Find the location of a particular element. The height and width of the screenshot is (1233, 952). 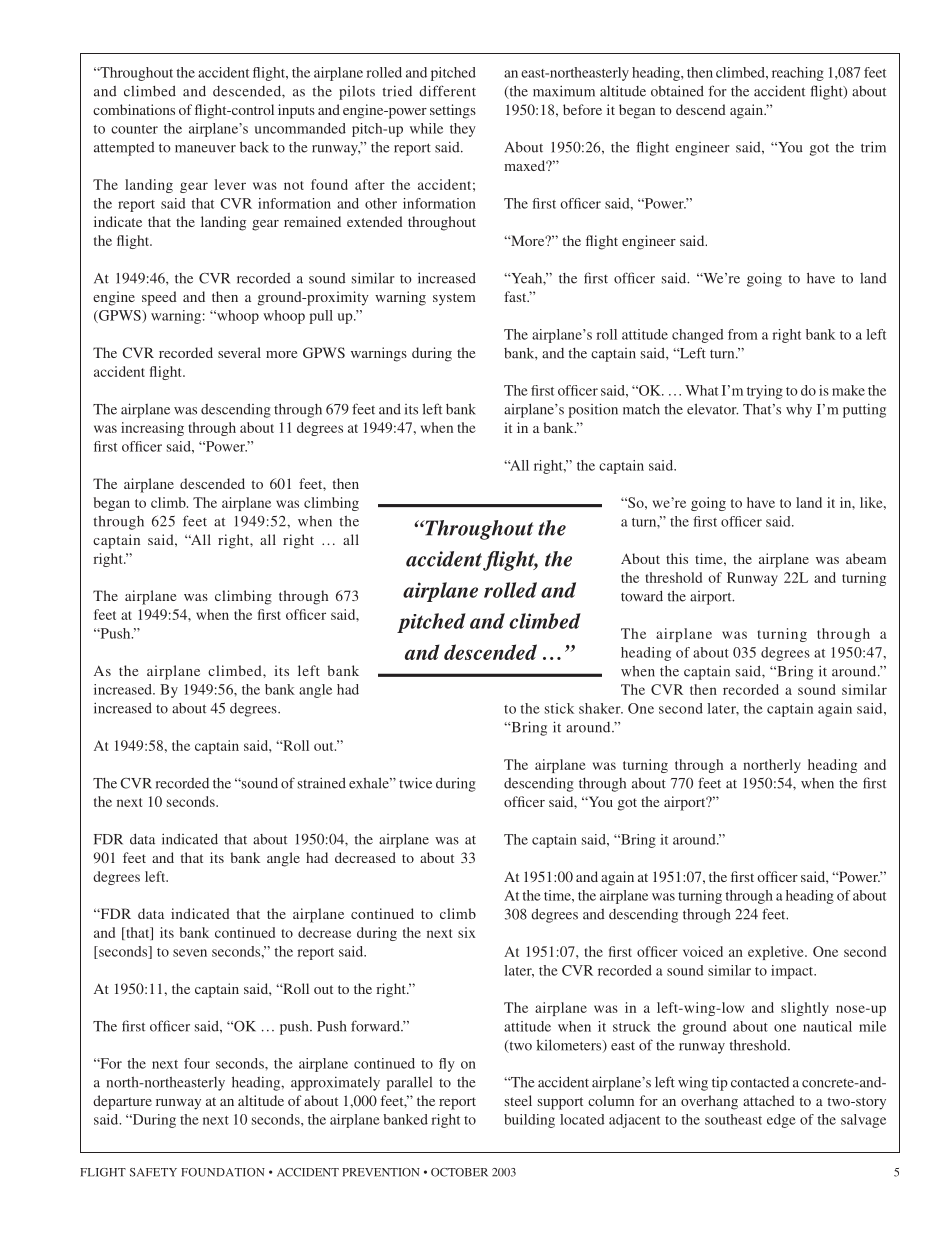

maneuver is located at coordinates (205, 149).
